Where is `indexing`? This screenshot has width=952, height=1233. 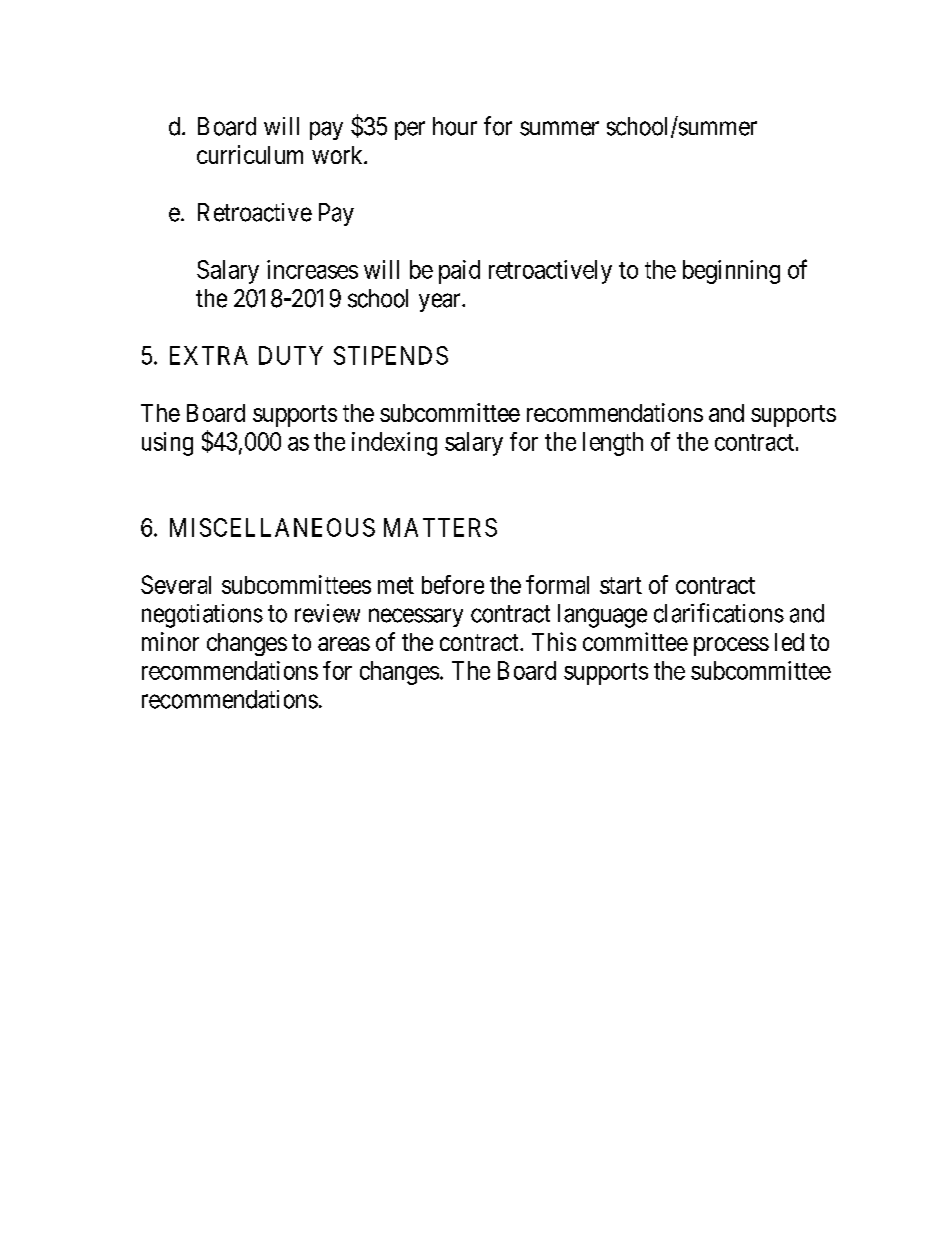 indexing is located at coordinates (394, 444).
